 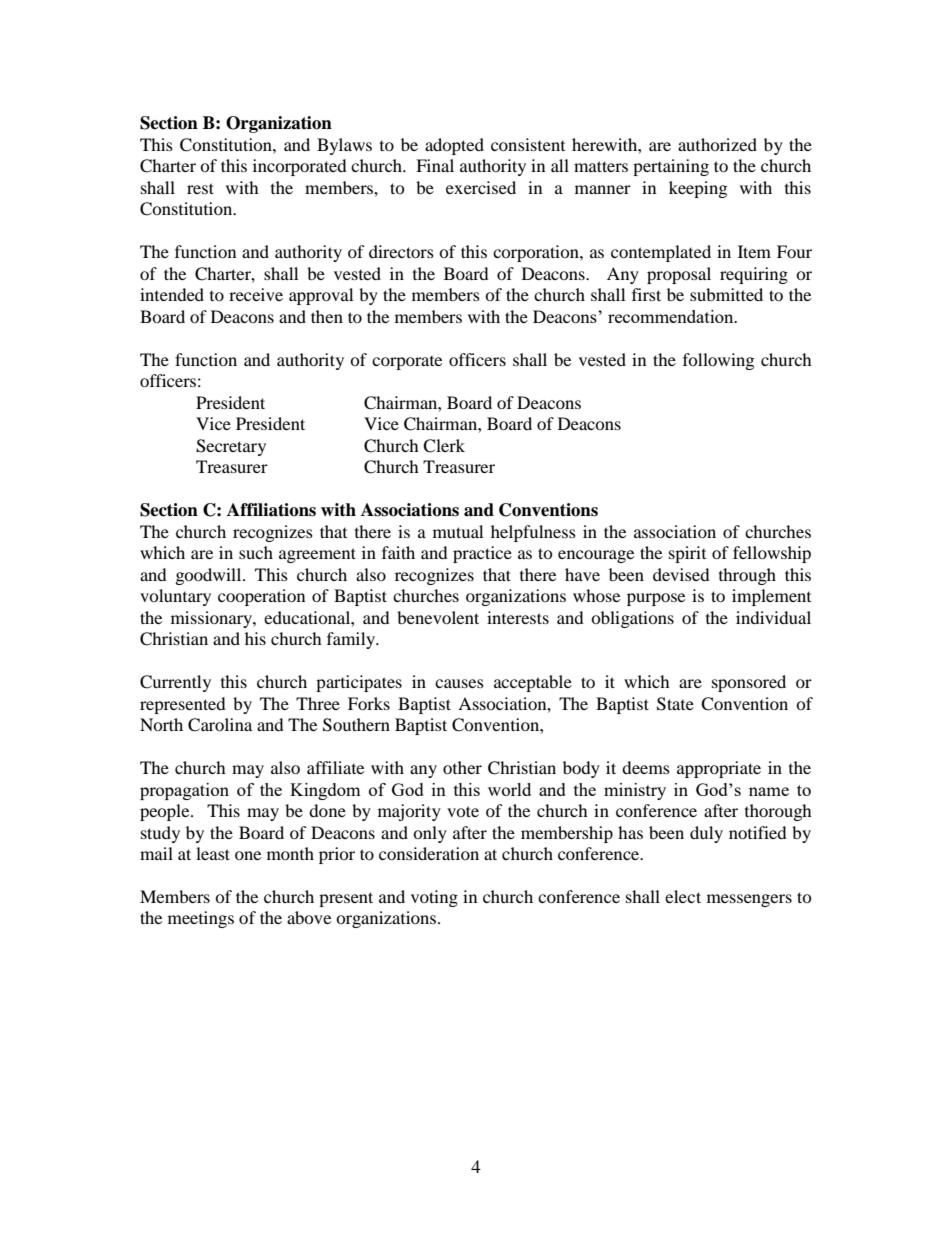 I want to click on mutual, so click(x=458, y=531).
